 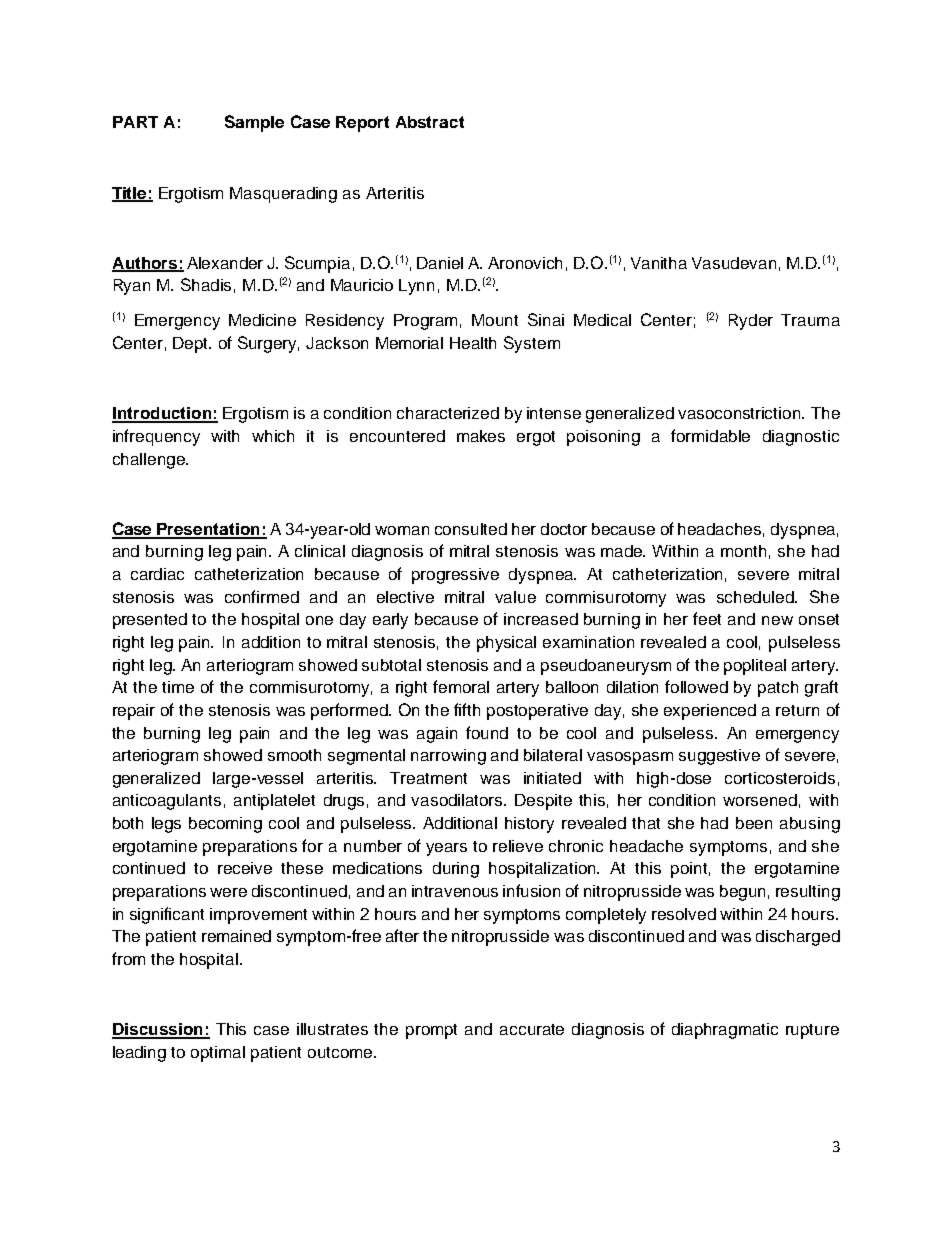 I want to click on Ryder, so click(x=751, y=322).
